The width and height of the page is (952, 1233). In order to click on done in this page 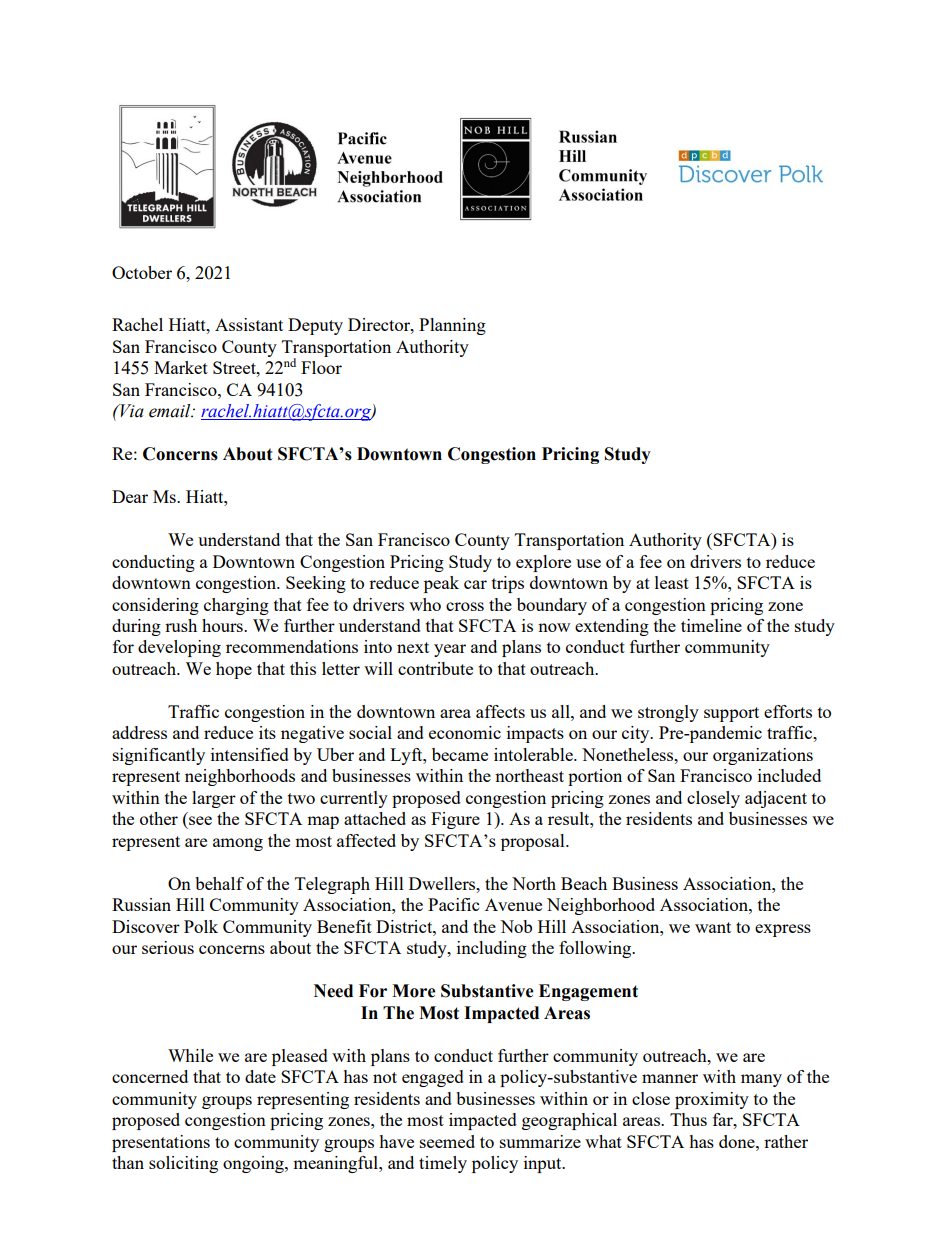, I will do `click(738, 1141)`.
